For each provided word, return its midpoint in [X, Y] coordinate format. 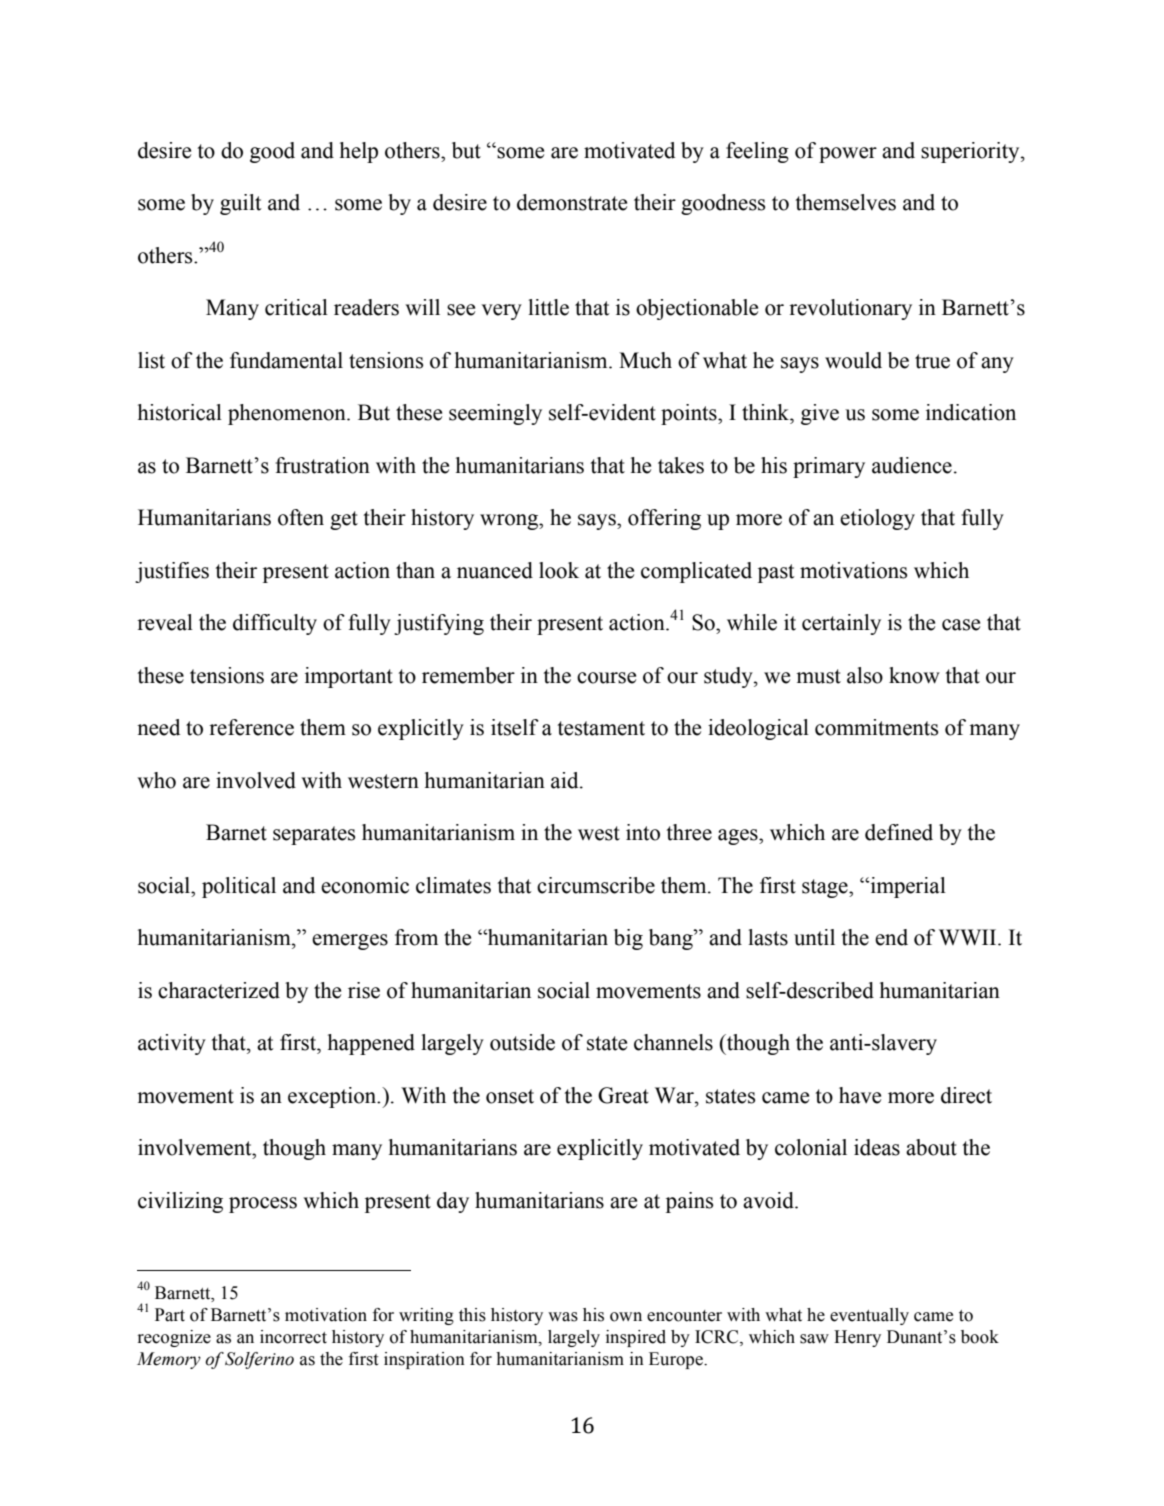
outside [522, 1042]
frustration [322, 465]
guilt [241, 204]
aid [566, 780]
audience [912, 465]
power [848, 155]
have [860, 1095]
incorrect [293, 1337]
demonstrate [572, 202]
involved [256, 780]
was [563, 1317]
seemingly [495, 414]
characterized [219, 990]
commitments [876, 727]
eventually [869, 1316]
